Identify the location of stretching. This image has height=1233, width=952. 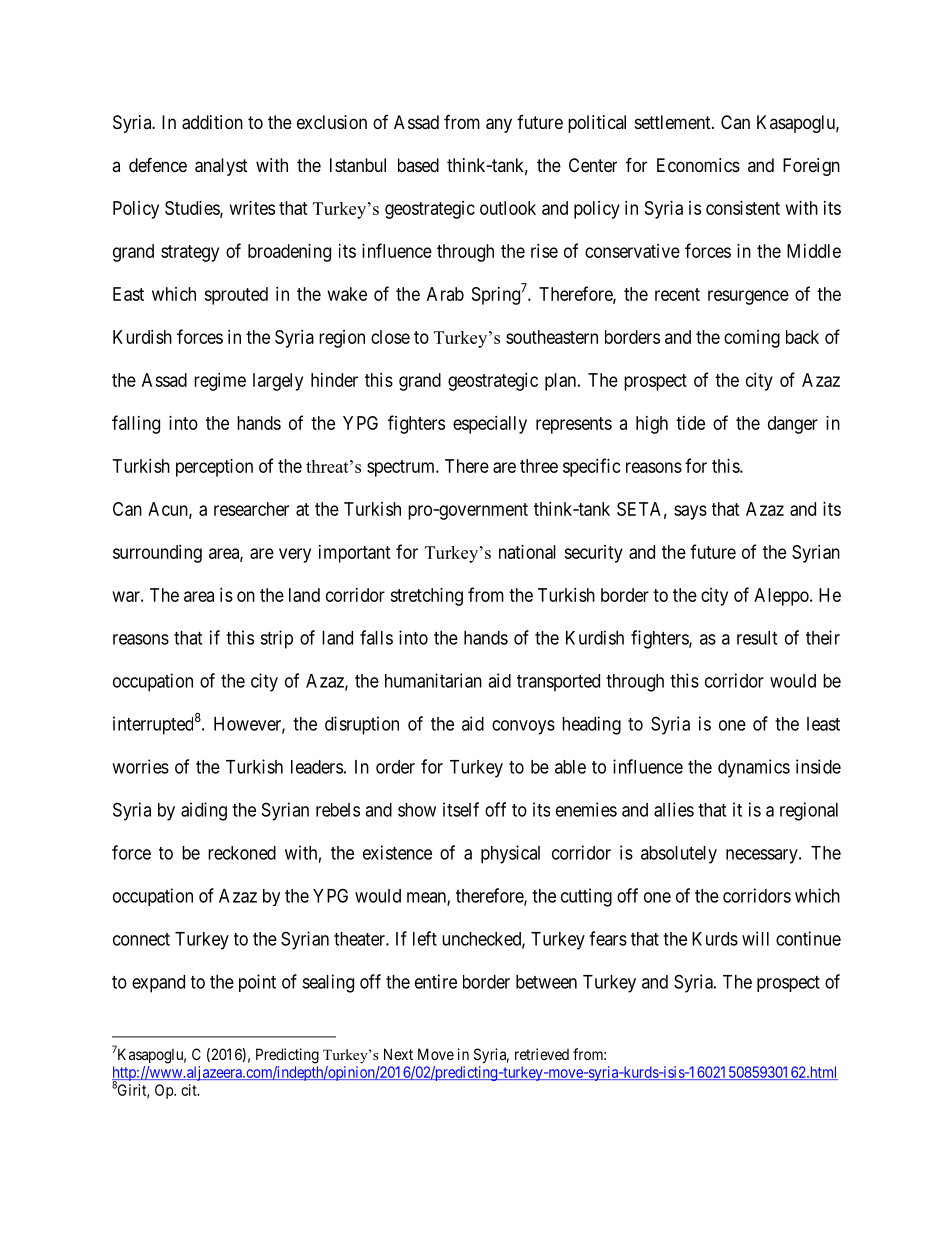
(426, 597).
